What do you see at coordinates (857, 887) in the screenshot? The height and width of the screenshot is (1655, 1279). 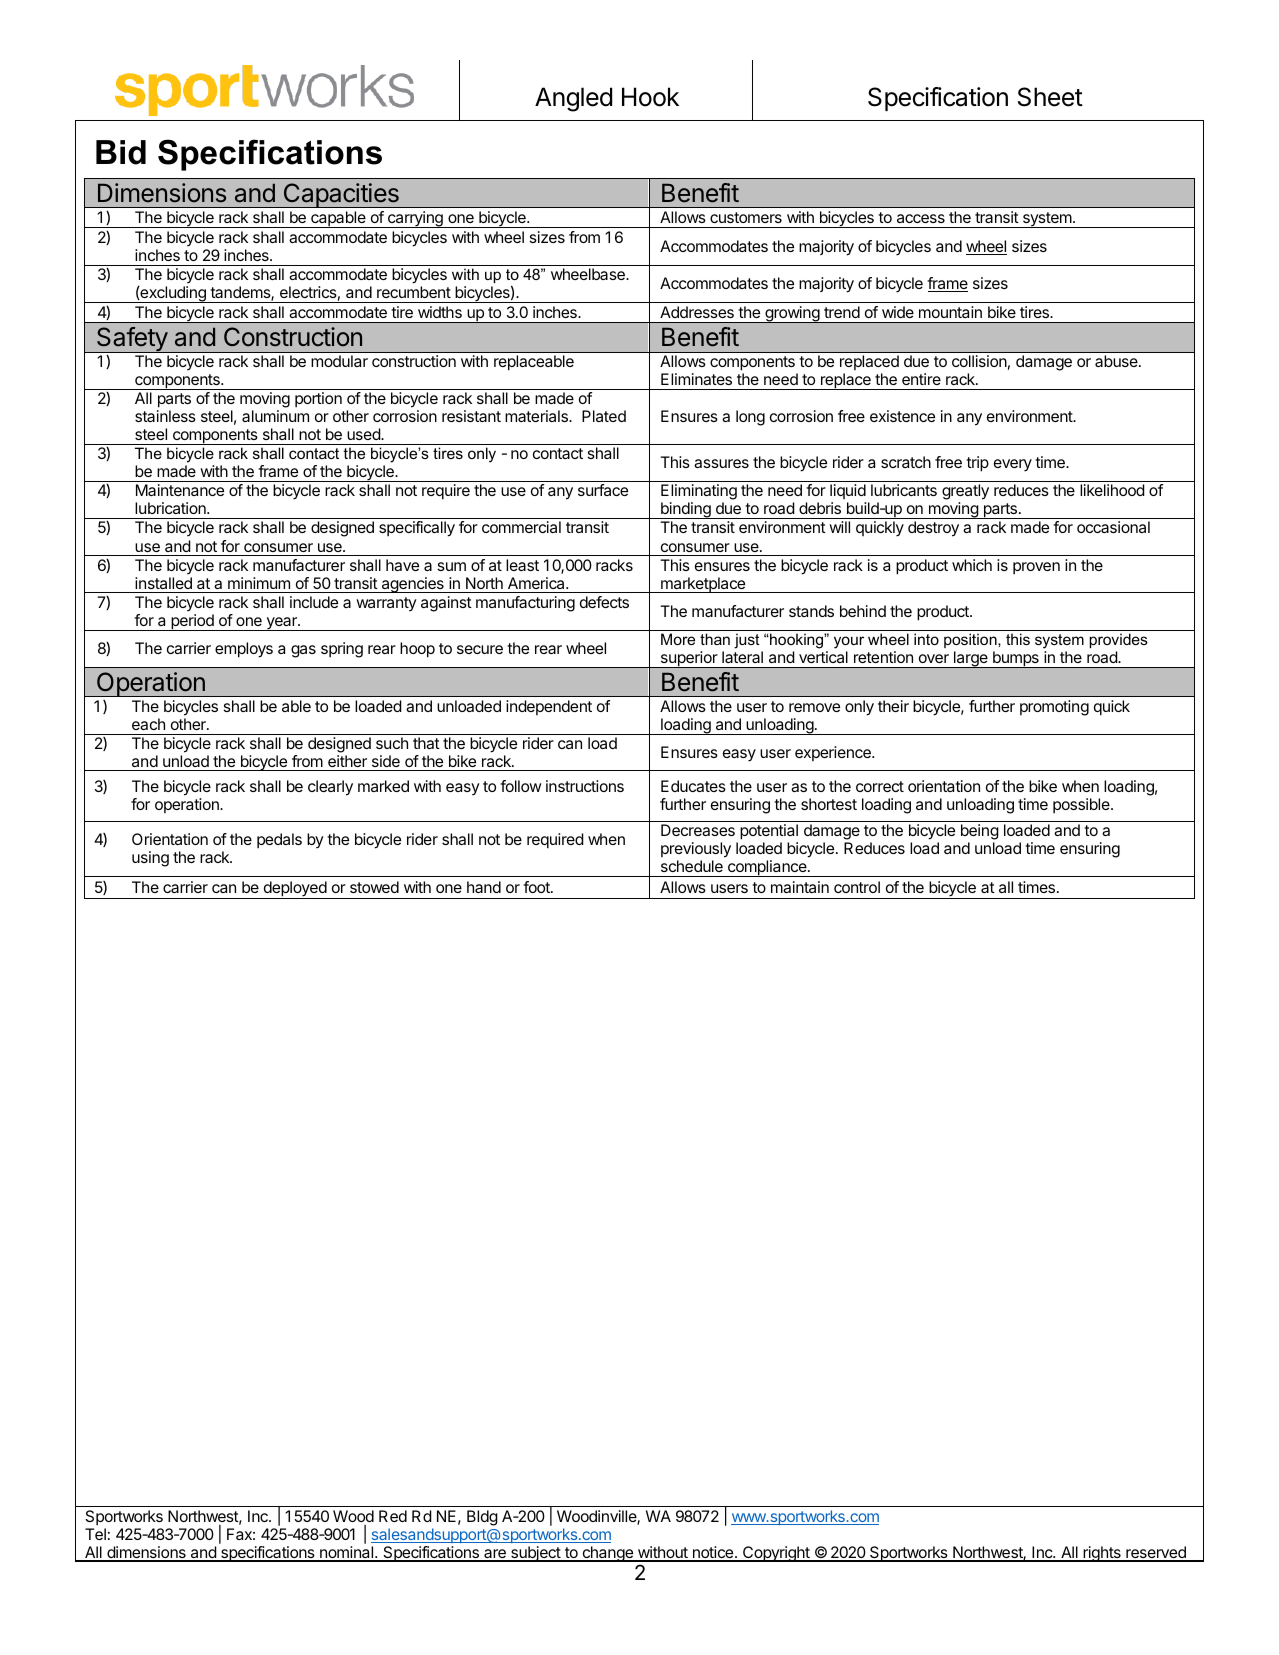 I see `control` at bounding box center [857, 887].
